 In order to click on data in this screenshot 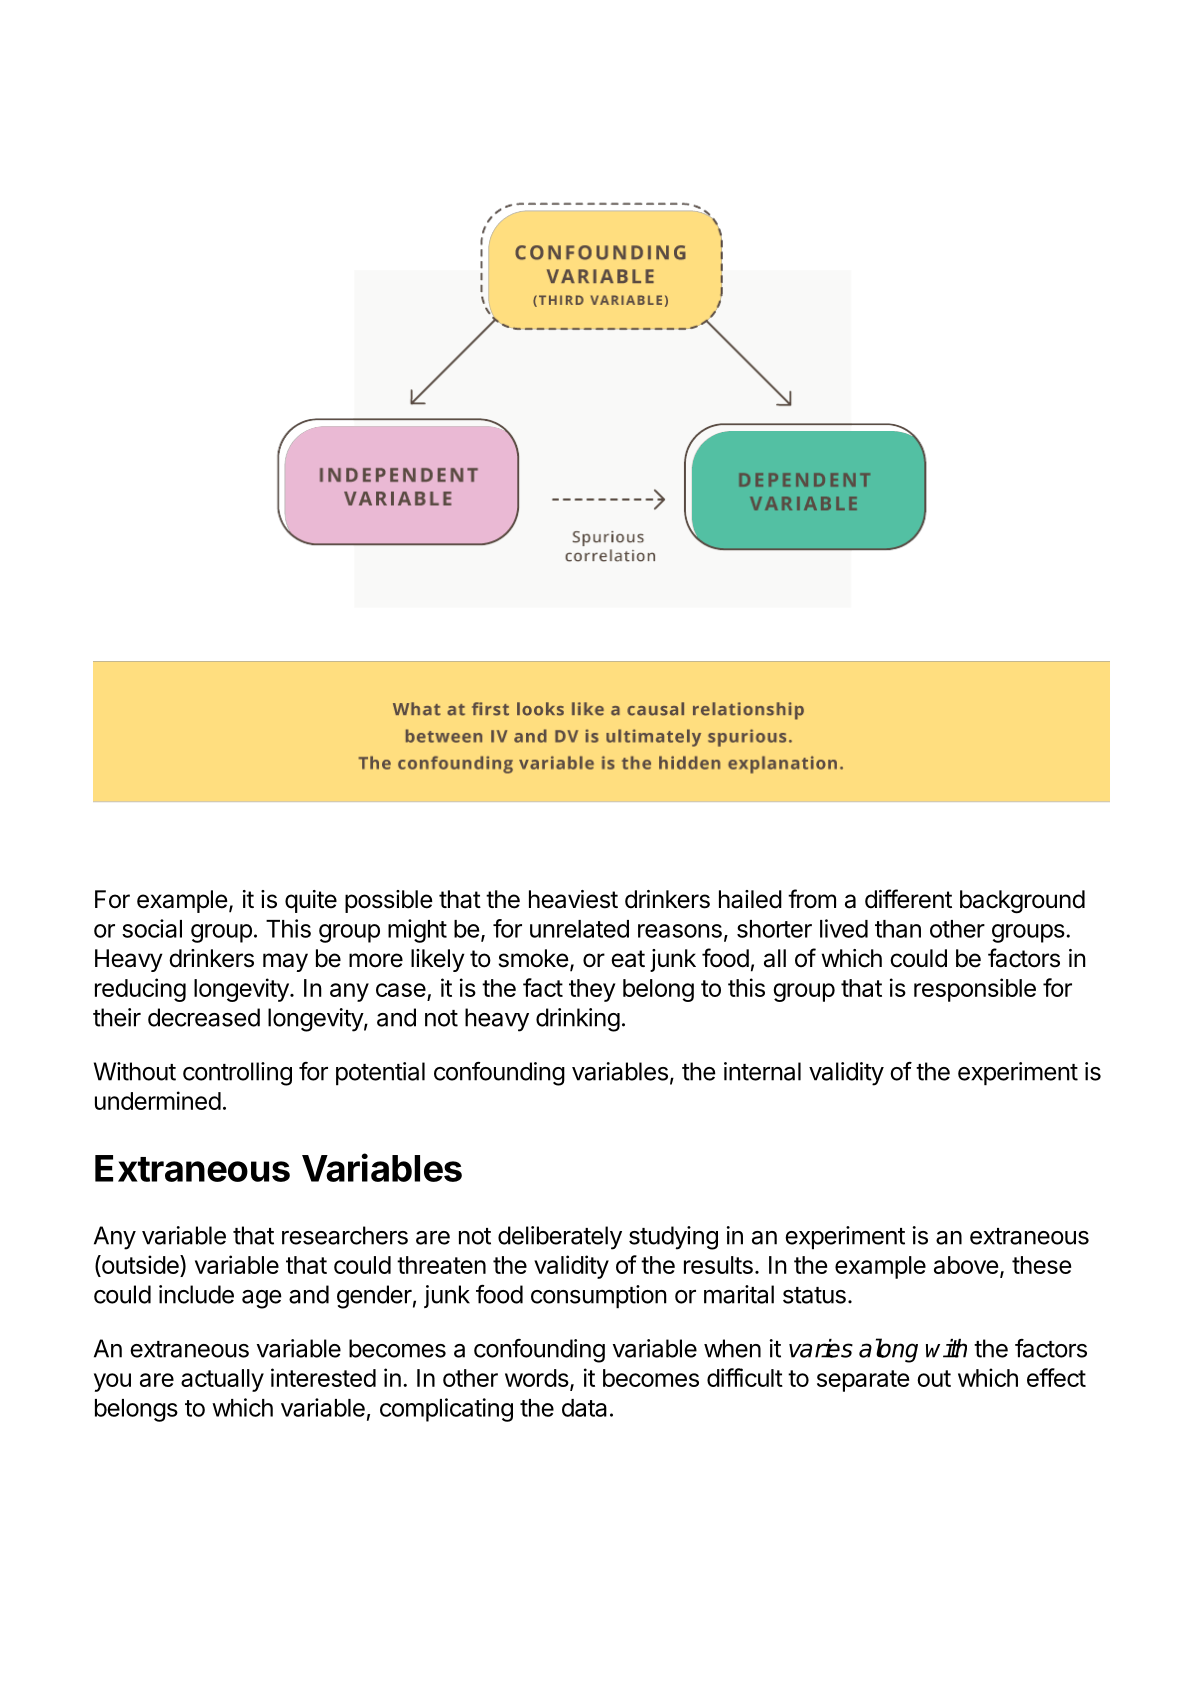, I will do `click(584, 1408)`.
